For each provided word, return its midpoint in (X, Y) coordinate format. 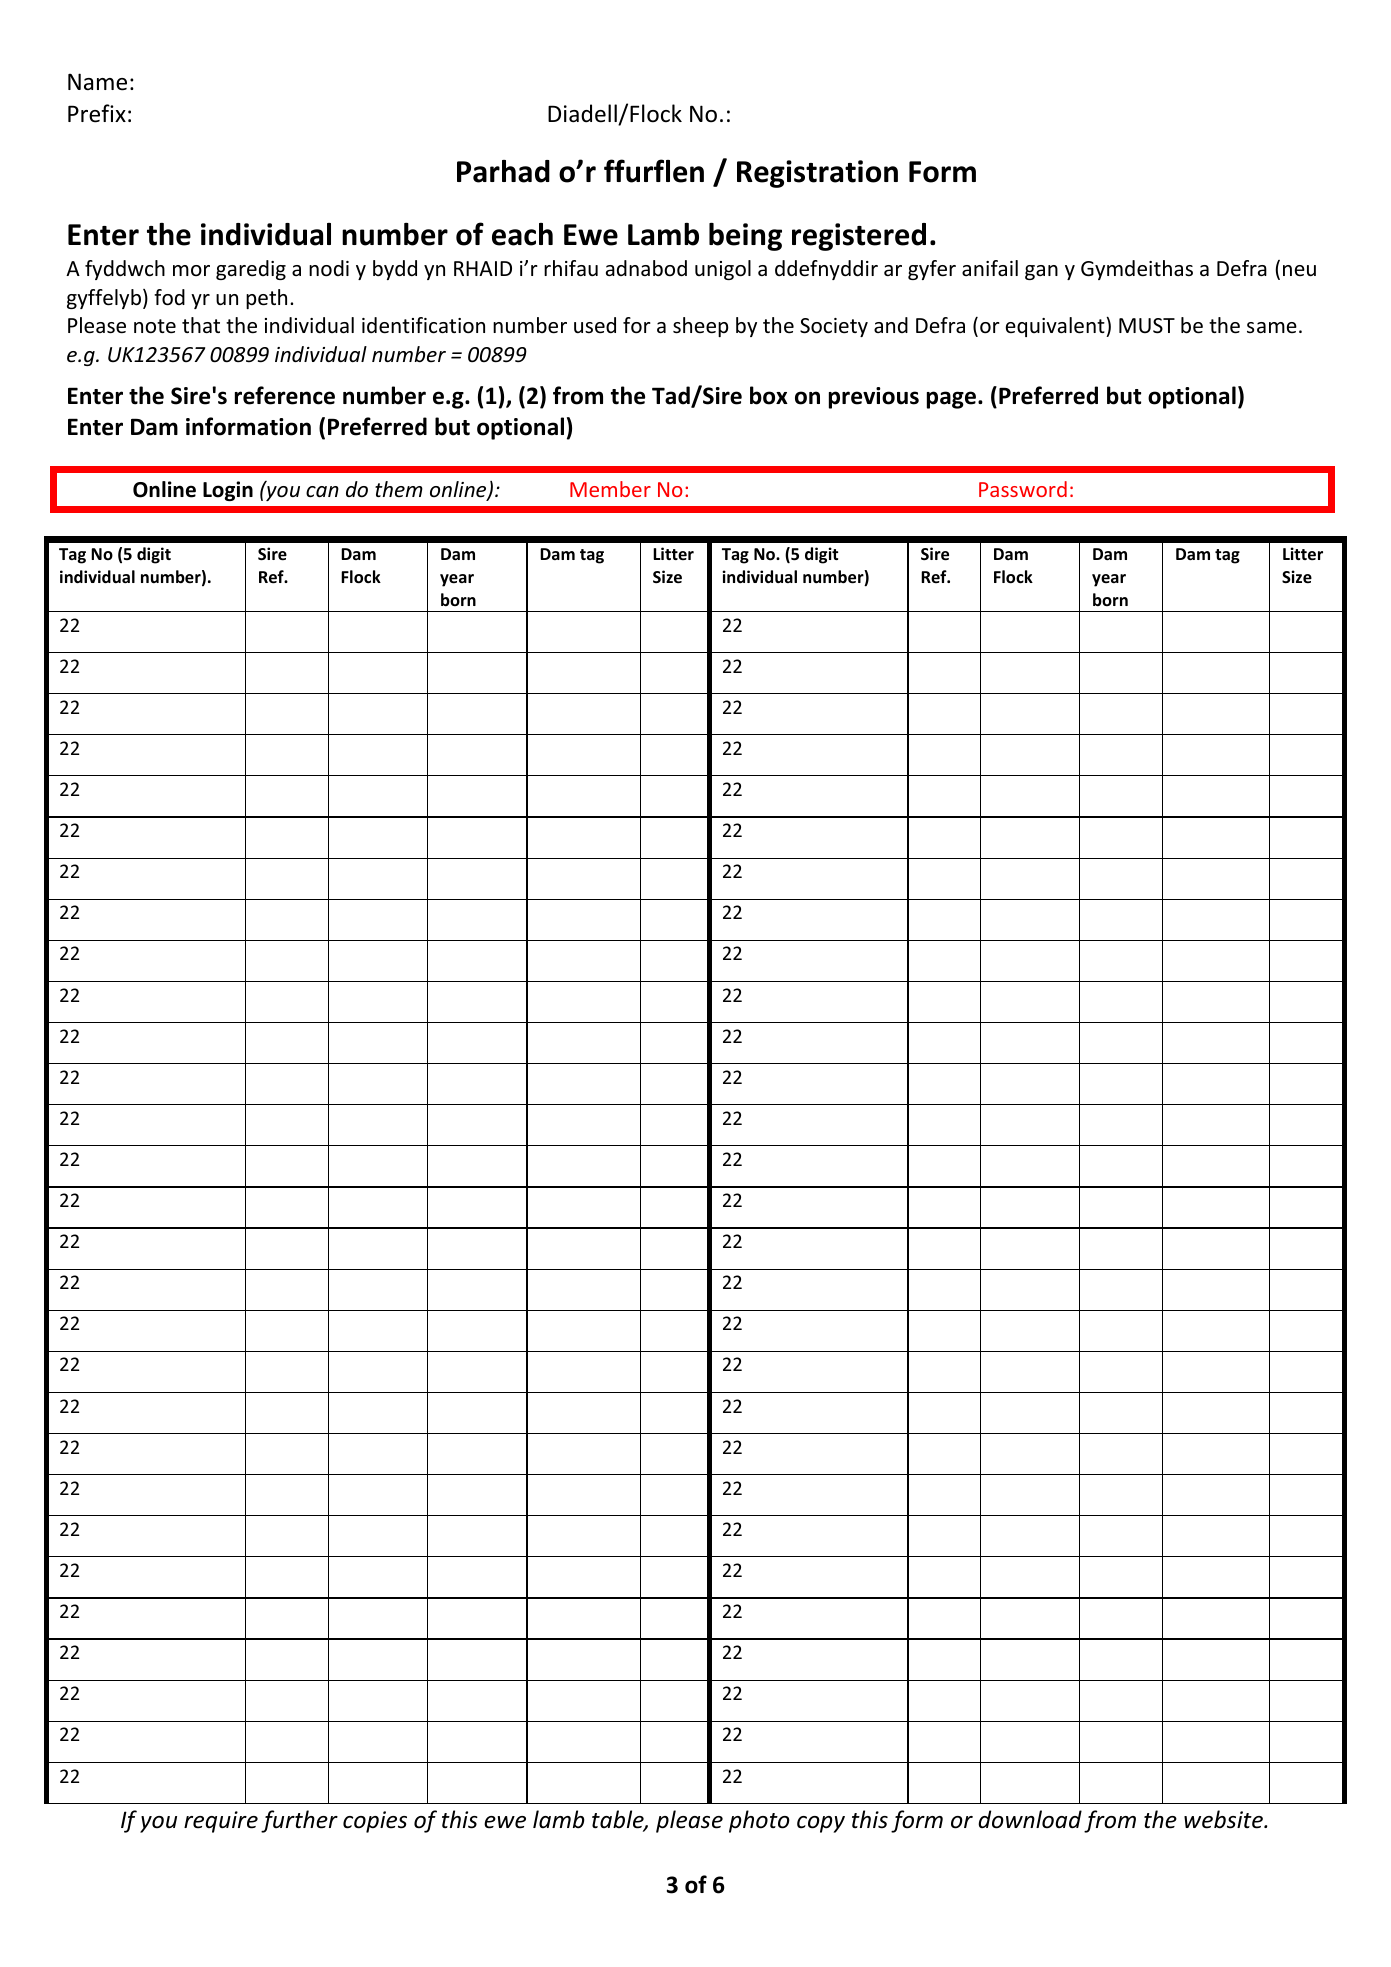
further (299, 1821)
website (1224, 1819)
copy (821, 1824)
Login (228, 491)
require (221, 1822)
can (322, 491)
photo (759, 1821)
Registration (817, 174)
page (951, 400)
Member (610, 489)
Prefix (97, 113)
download (1030, 1819)
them (399, 489)
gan (1041, 272)
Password (1023, 489)
